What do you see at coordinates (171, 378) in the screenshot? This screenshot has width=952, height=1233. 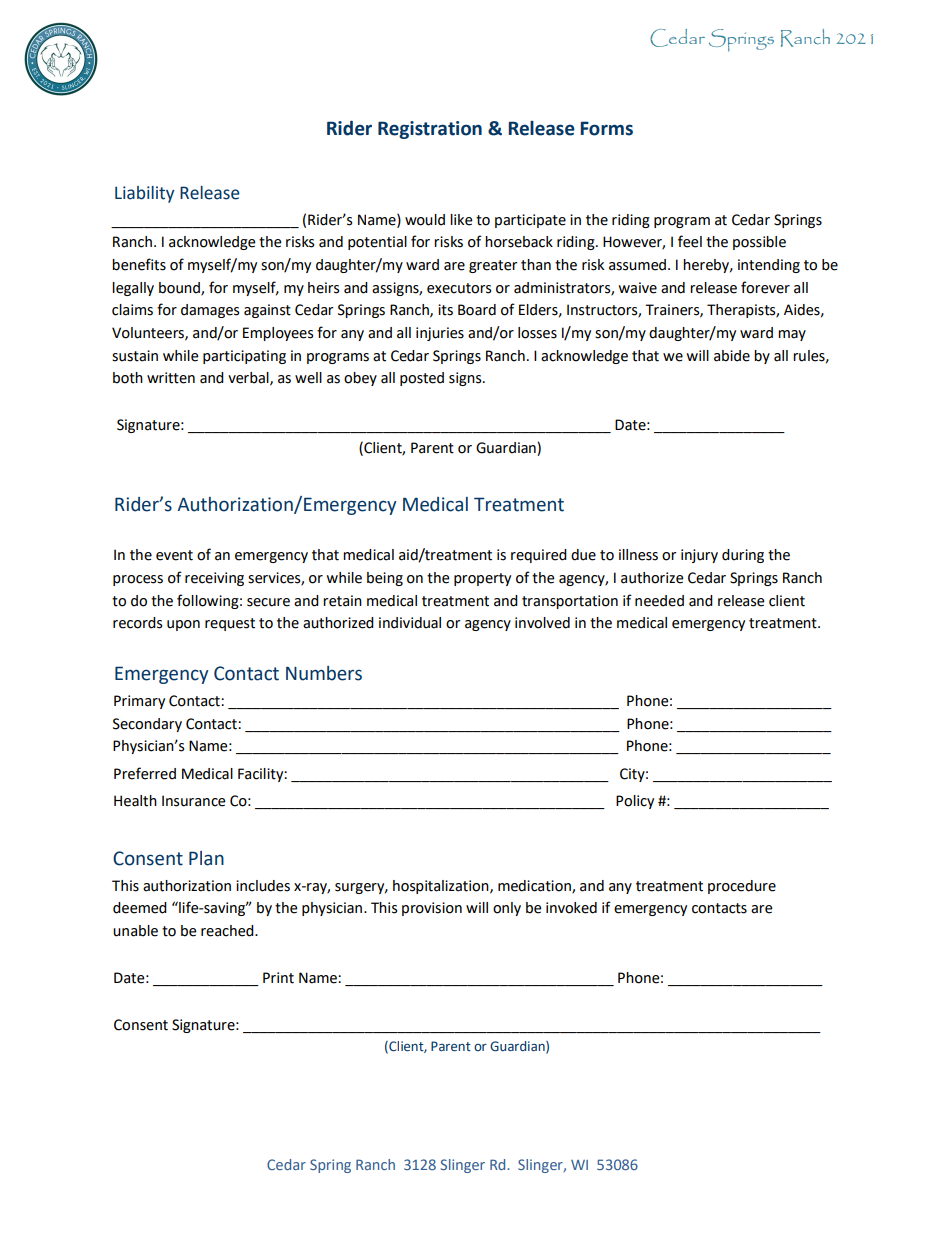 I see `written` at bounding box center [171, 378].
